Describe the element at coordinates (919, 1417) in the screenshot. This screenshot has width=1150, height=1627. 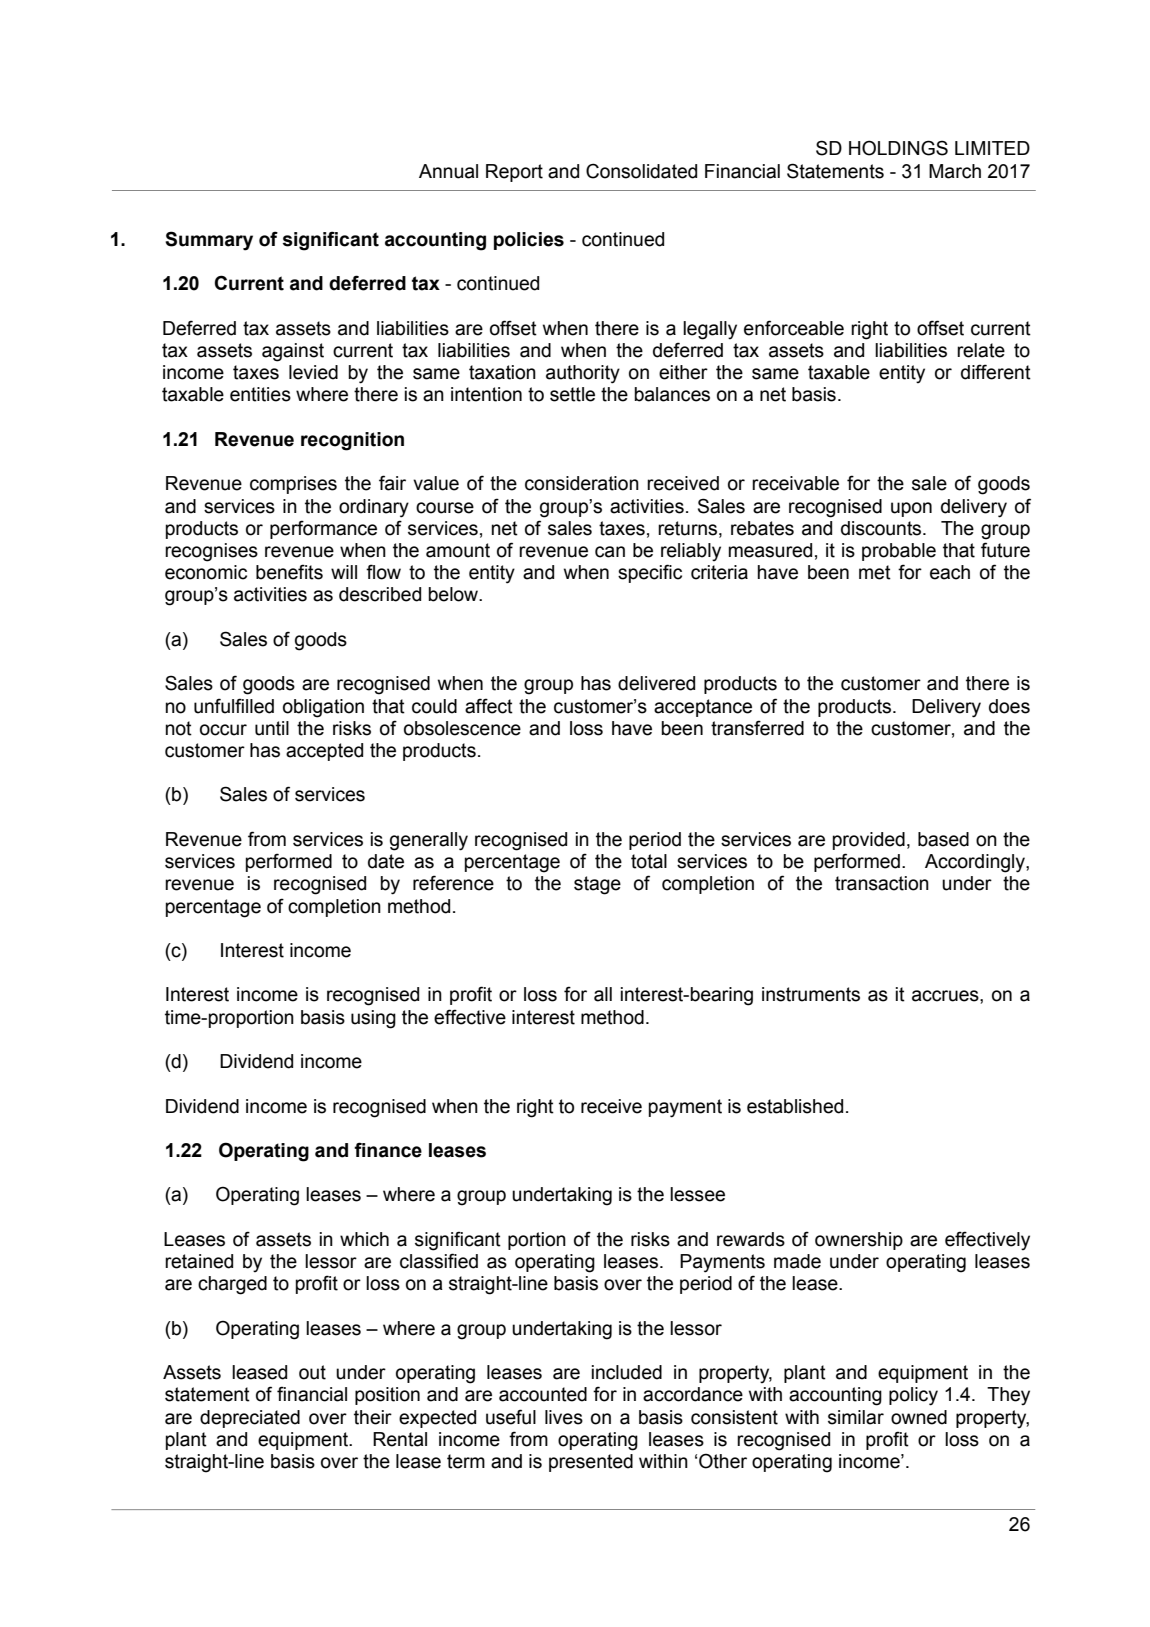
I see `owned` at that location.
